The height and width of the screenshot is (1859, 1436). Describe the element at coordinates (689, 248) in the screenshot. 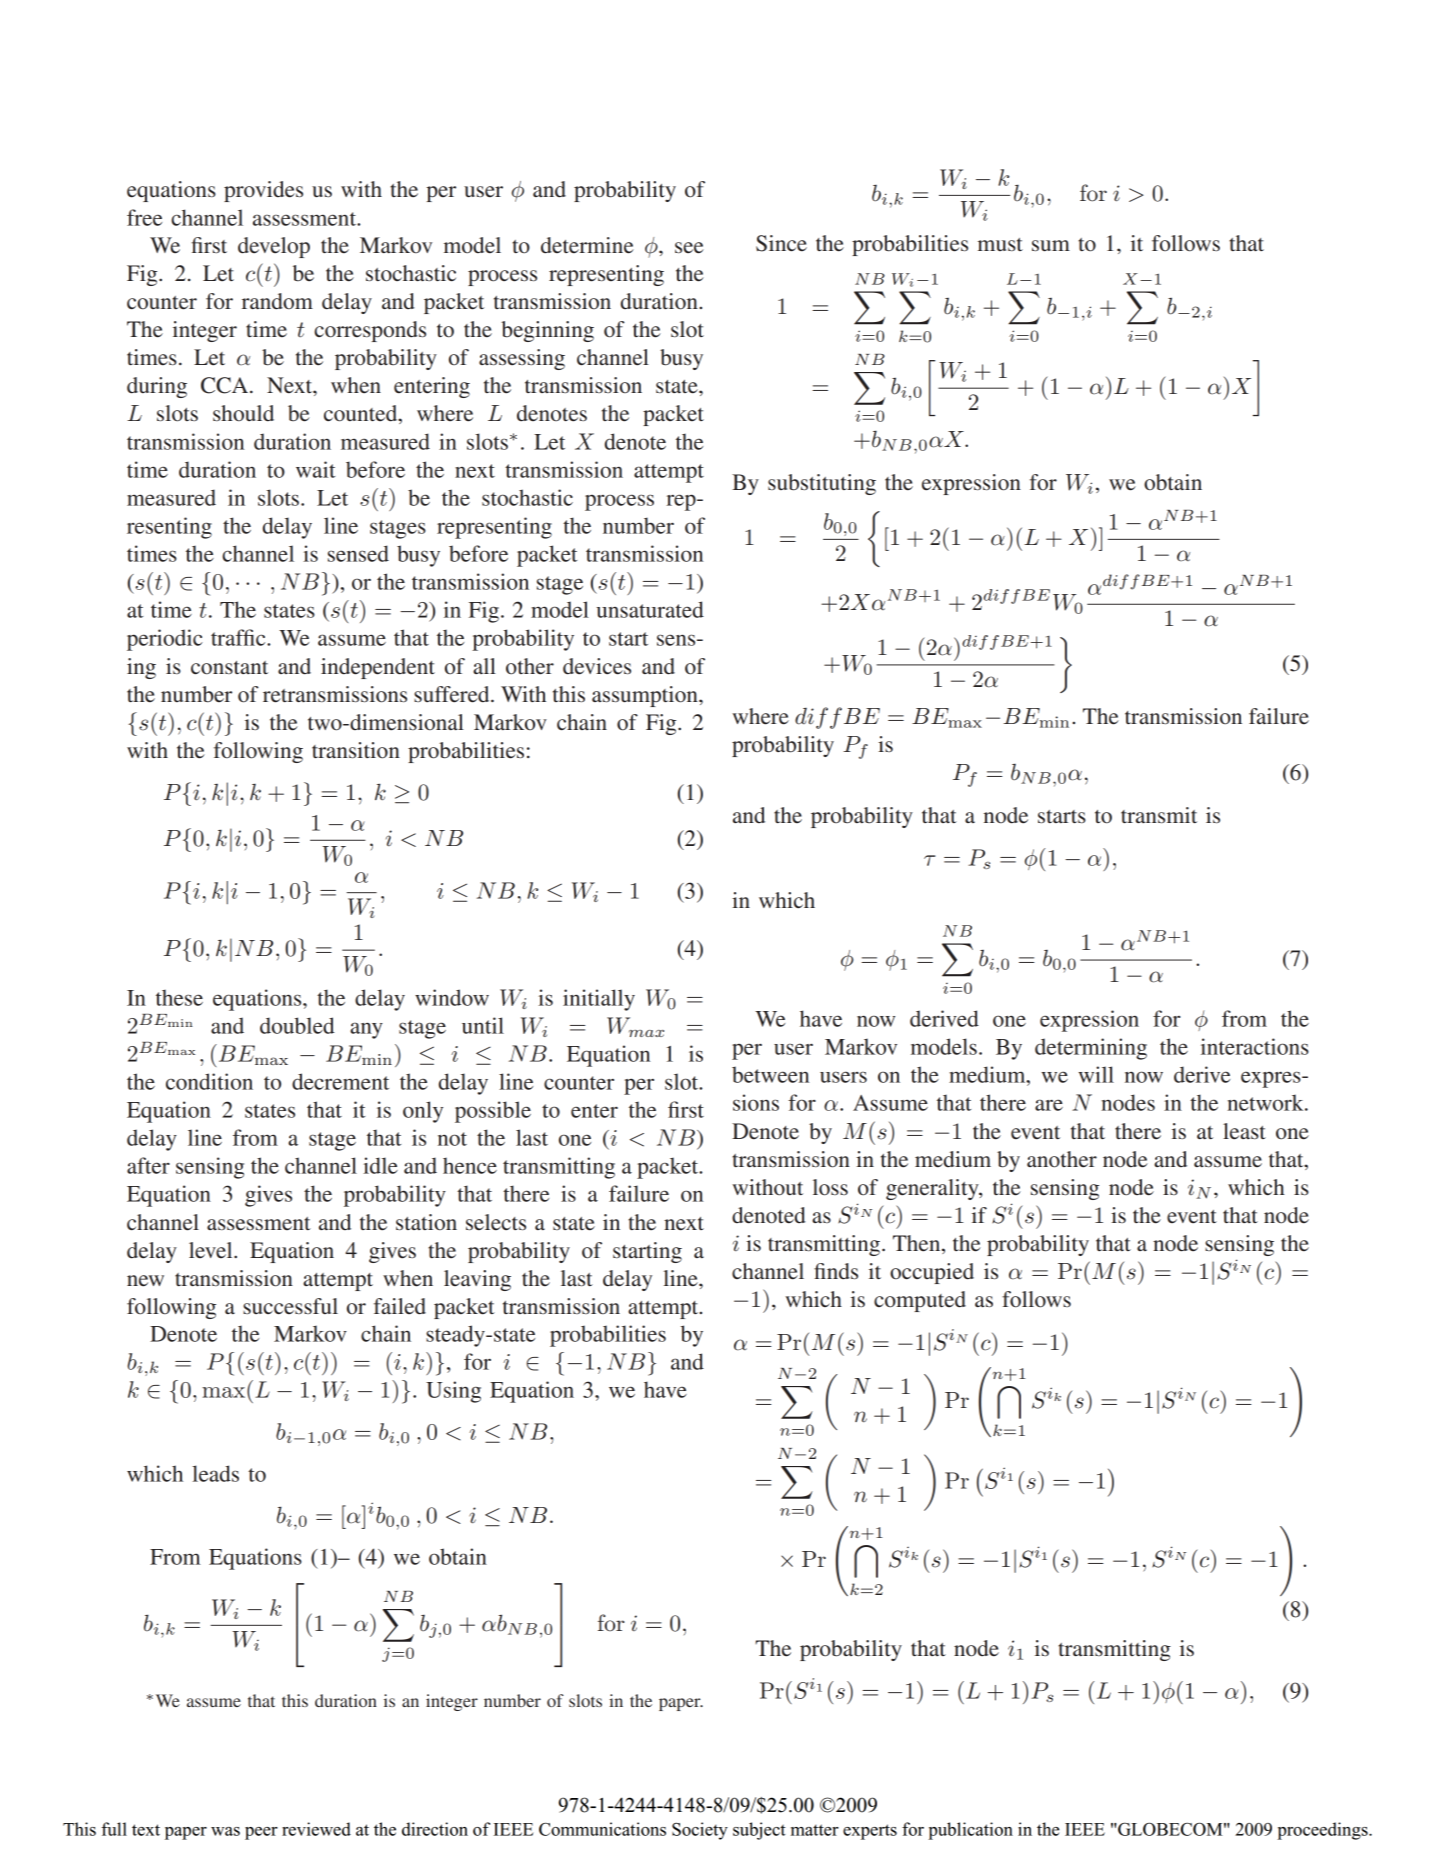

I see `see` at that location.
